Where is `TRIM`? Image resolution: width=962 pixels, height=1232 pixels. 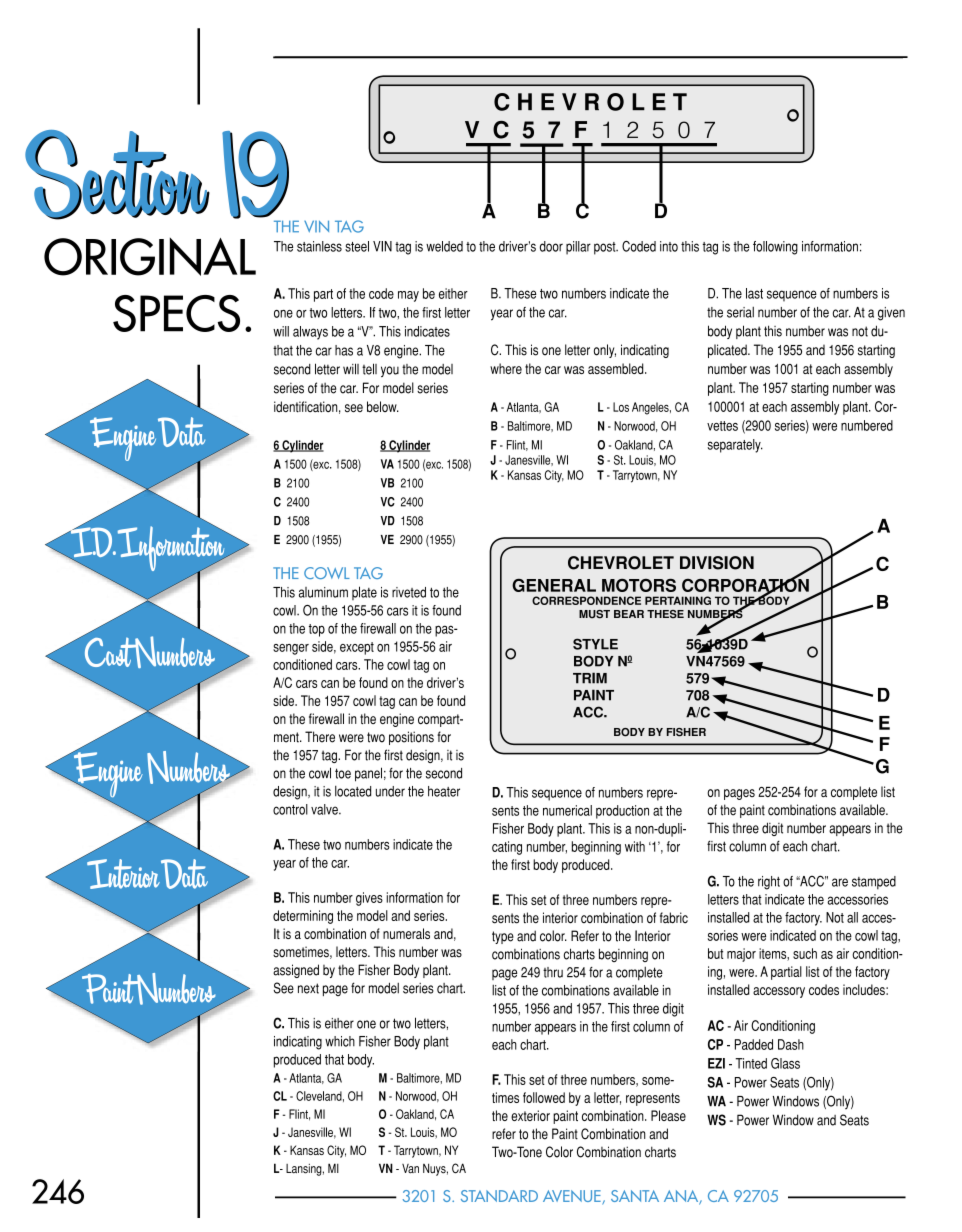
TRIM is located at coordinates (590, 678).
